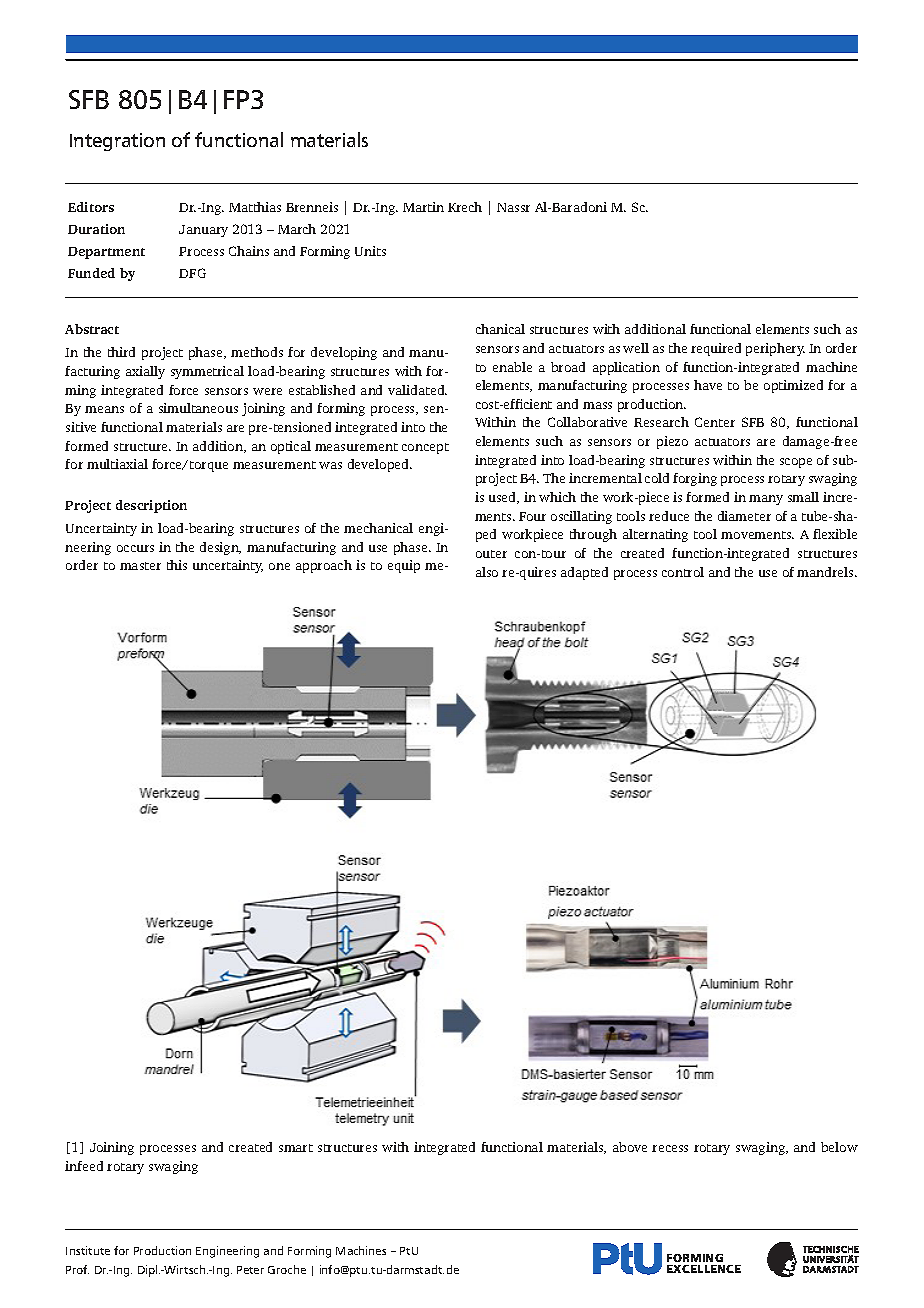  I want to click on description, so click(151, 506).
